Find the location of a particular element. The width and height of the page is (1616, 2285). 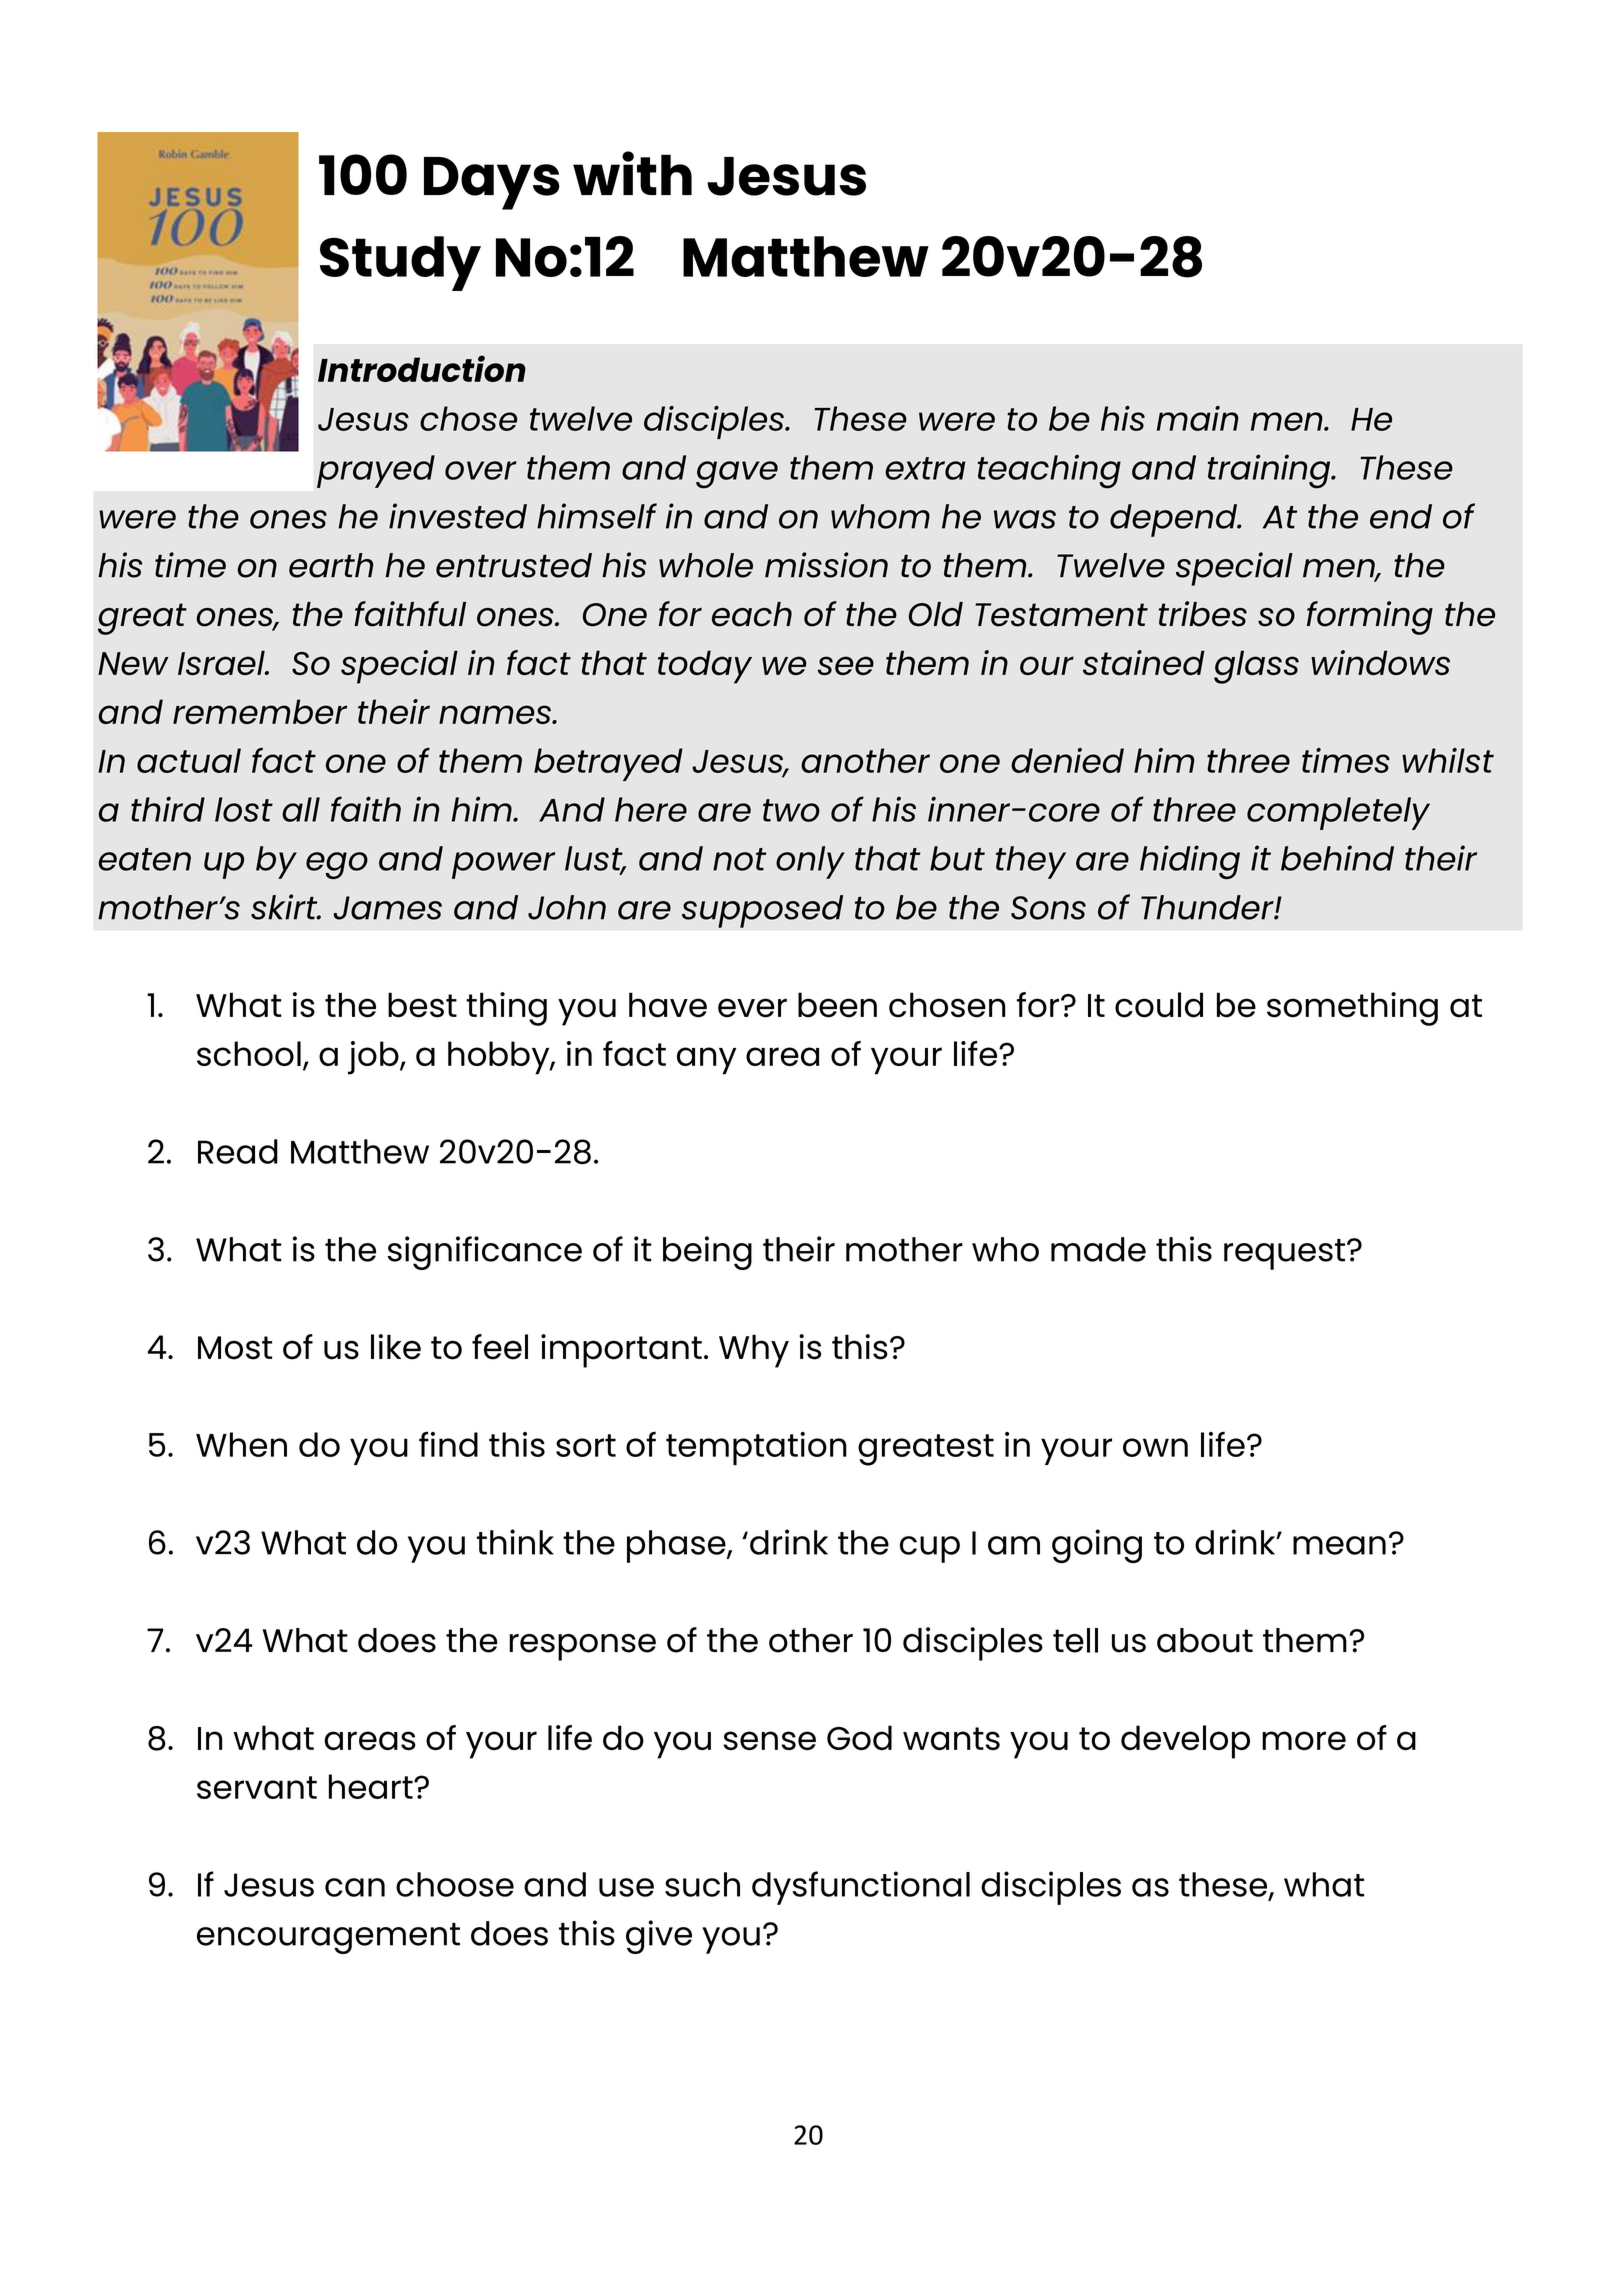

with is located at coordinates (632, 173).
